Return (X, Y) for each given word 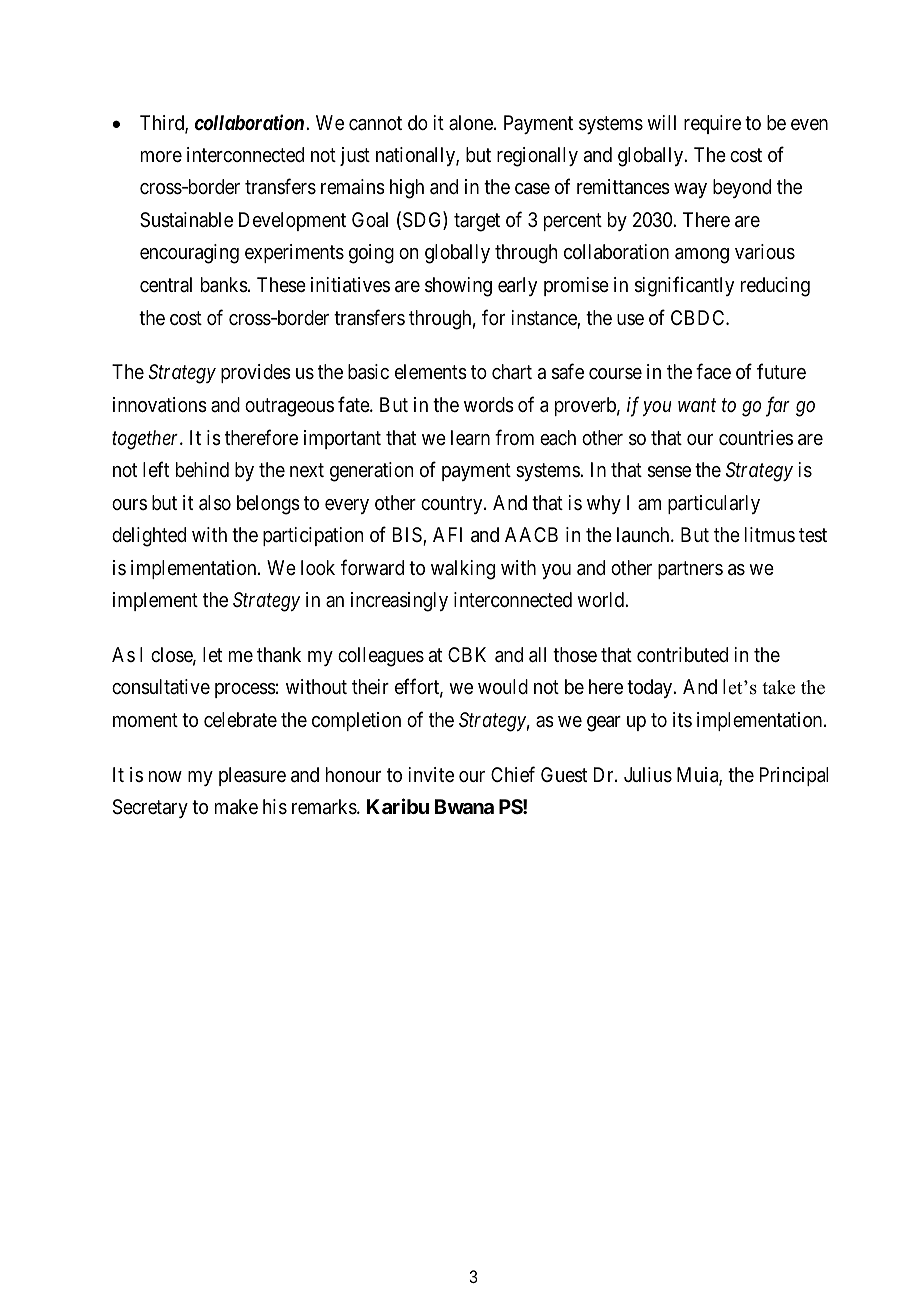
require (712, 124)
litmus (770, 534)
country (453, 505)
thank (279, 654)
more (161, 157)
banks (224, 285)
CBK (467, 654)
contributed (682, 654)
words (489, 405)
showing (458, 287)
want (697, 405)
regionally (537, 157)
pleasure (252, 776)
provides (256, 373)
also (215, 503)
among (702, 256)
